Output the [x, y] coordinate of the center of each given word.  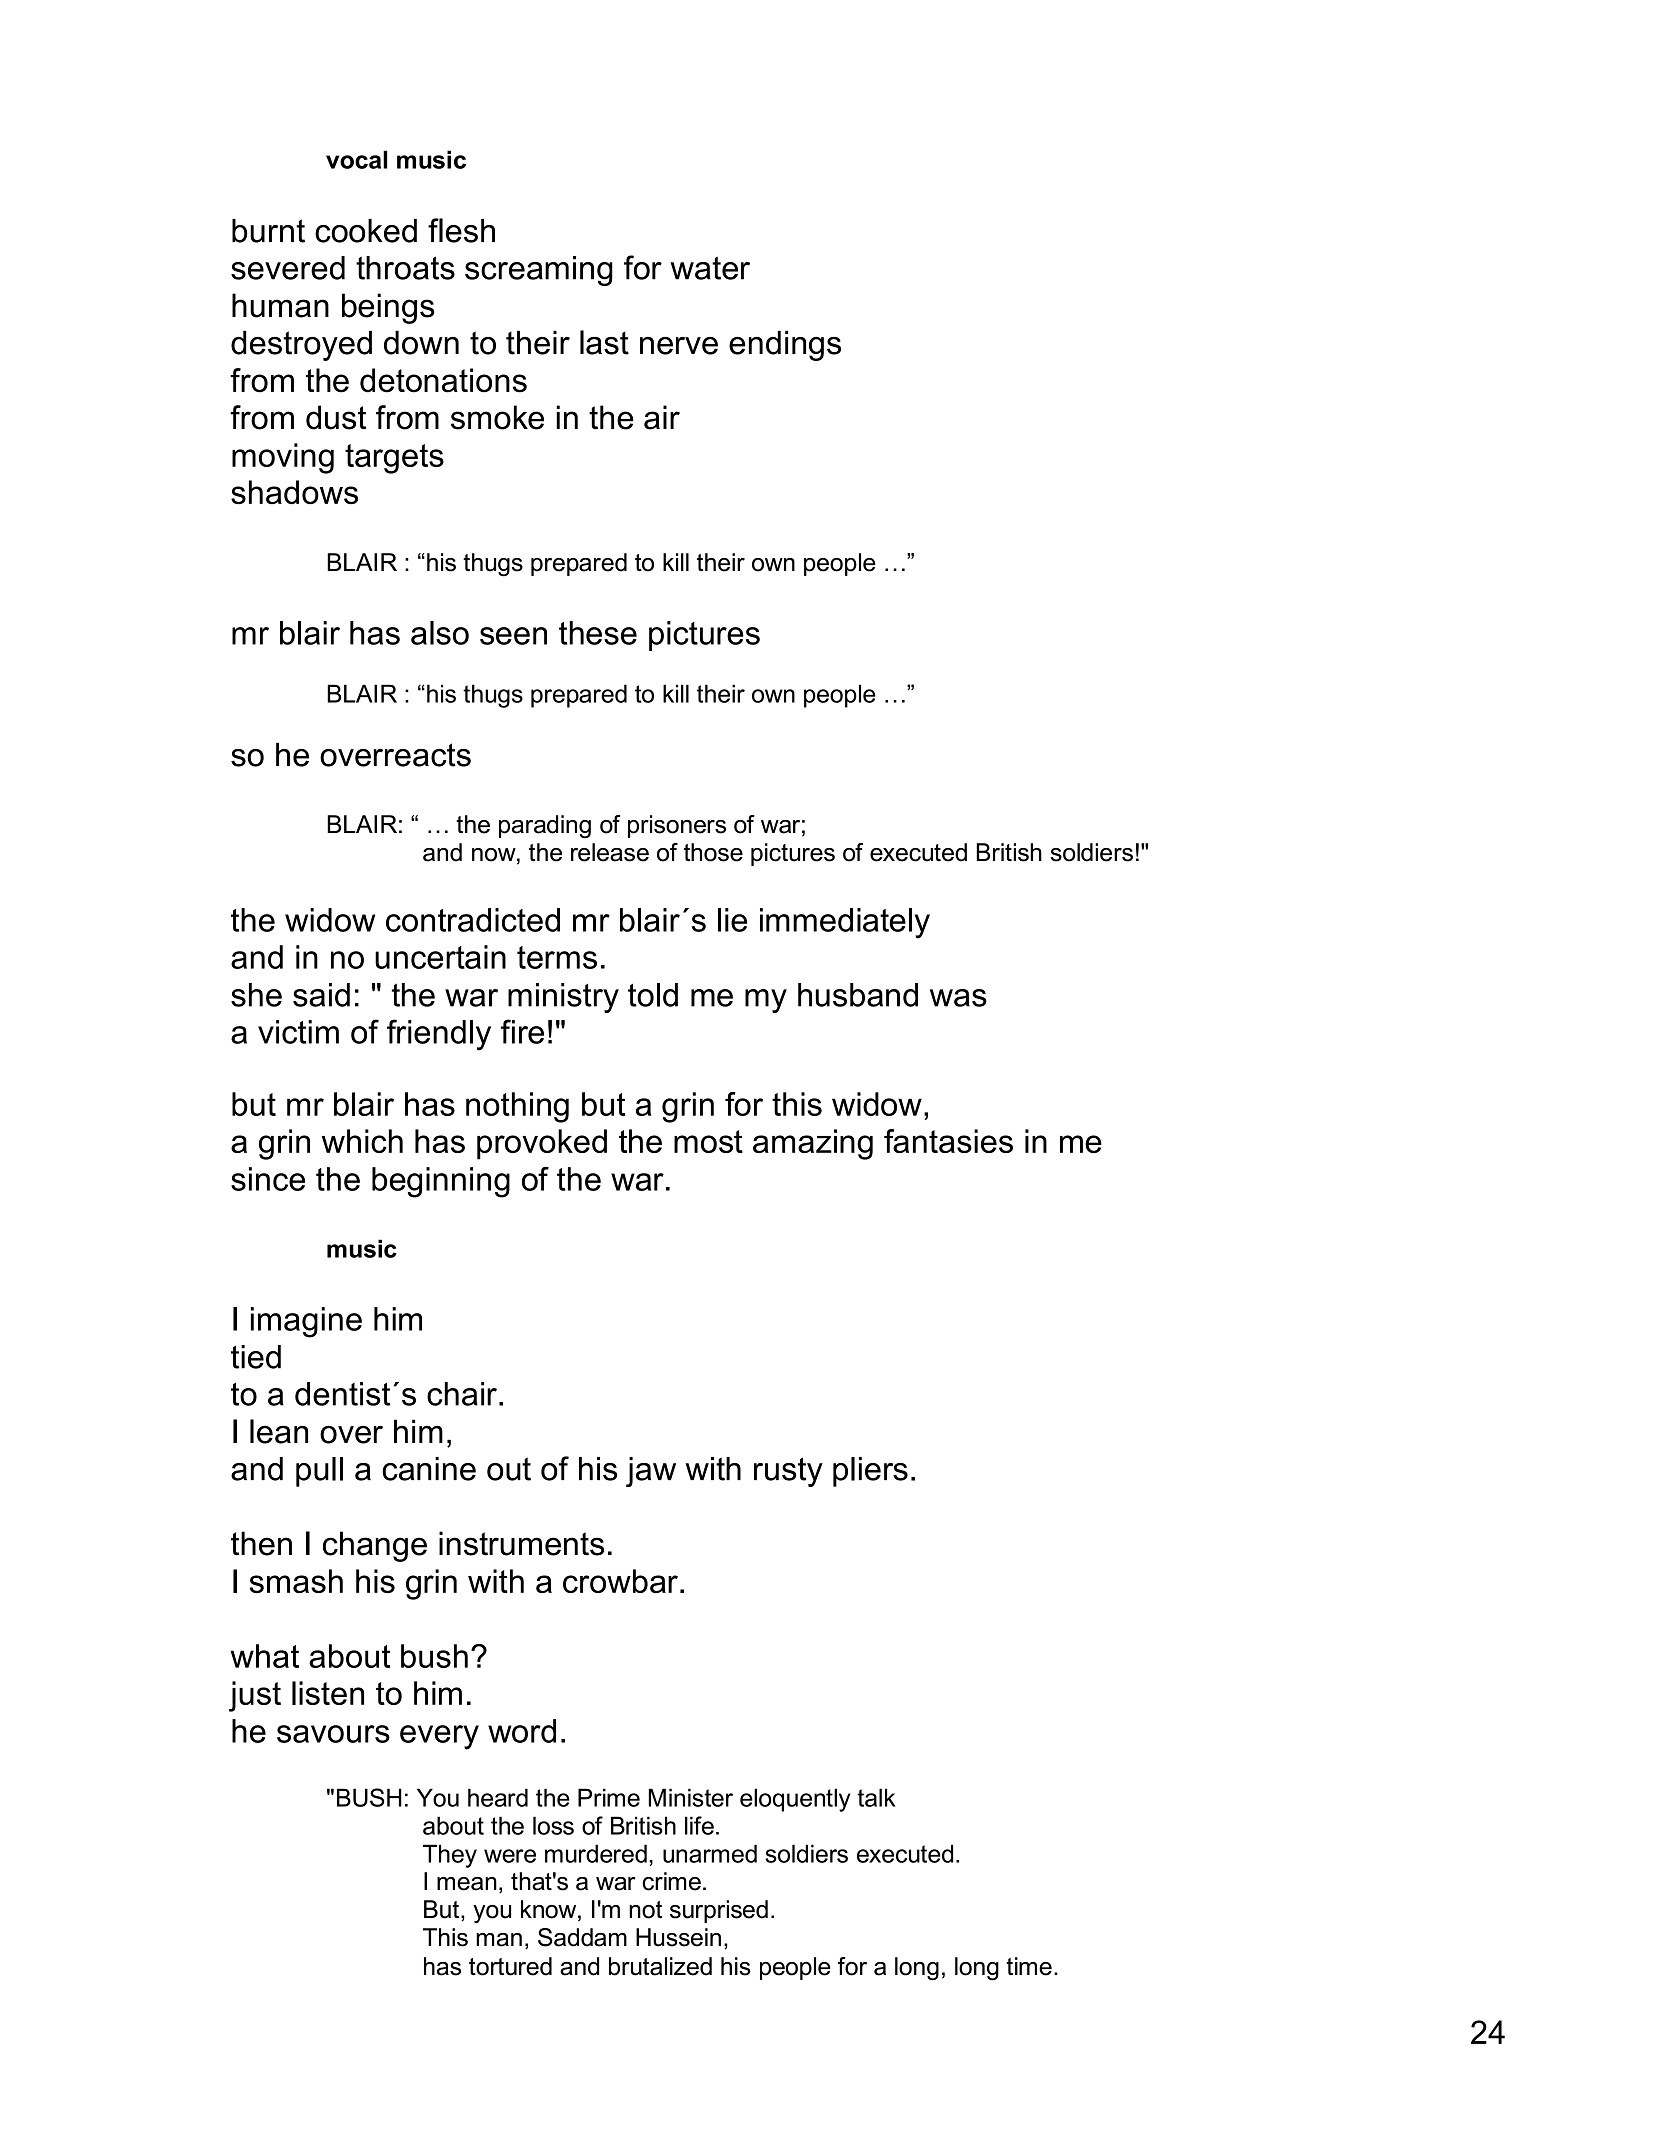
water [710, 268]
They [450, 1856]
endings [785, 345]
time [1029, 1966]
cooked [366, 231]
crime [671, 1881]
